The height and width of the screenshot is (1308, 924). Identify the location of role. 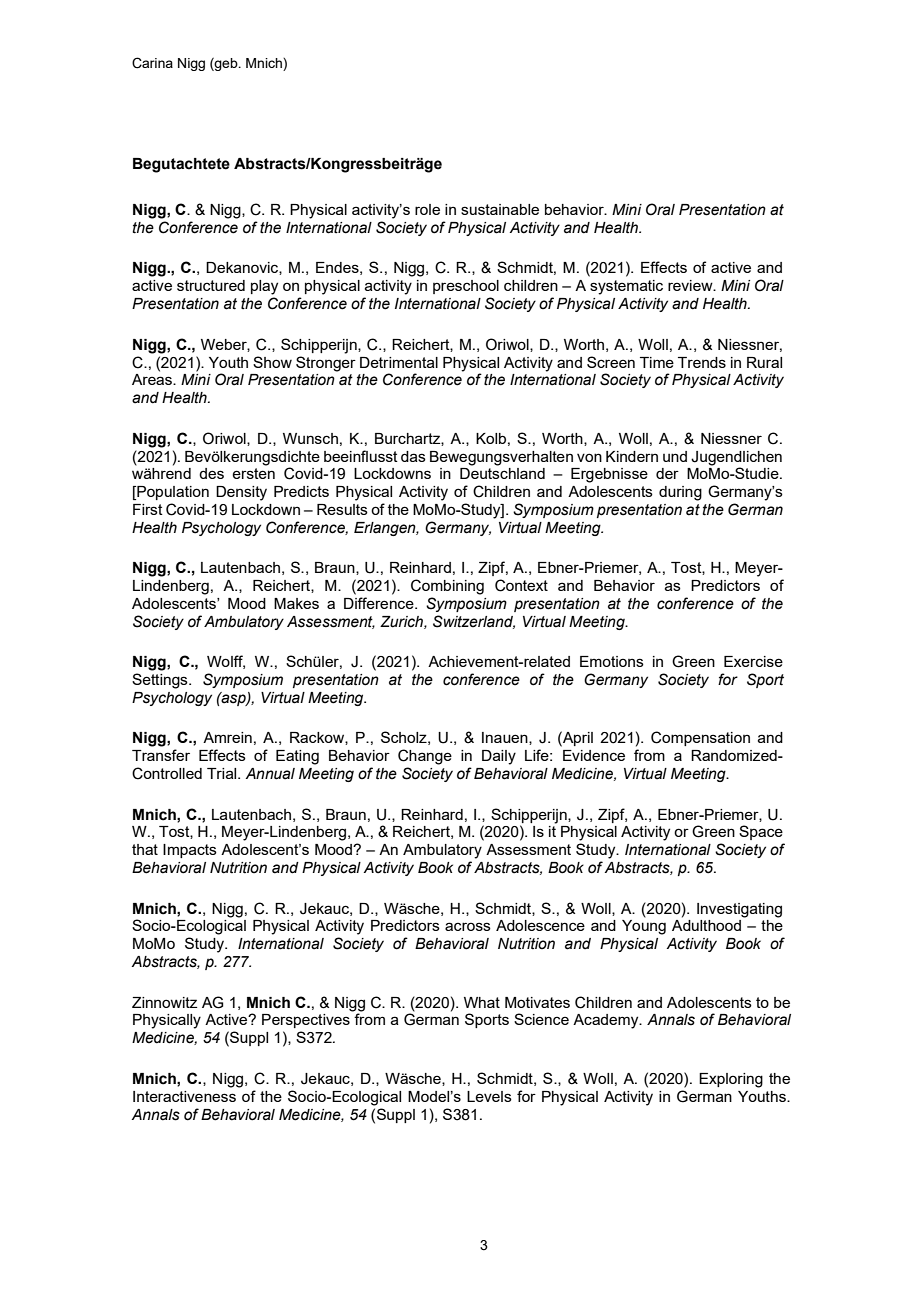
(427, 209).
